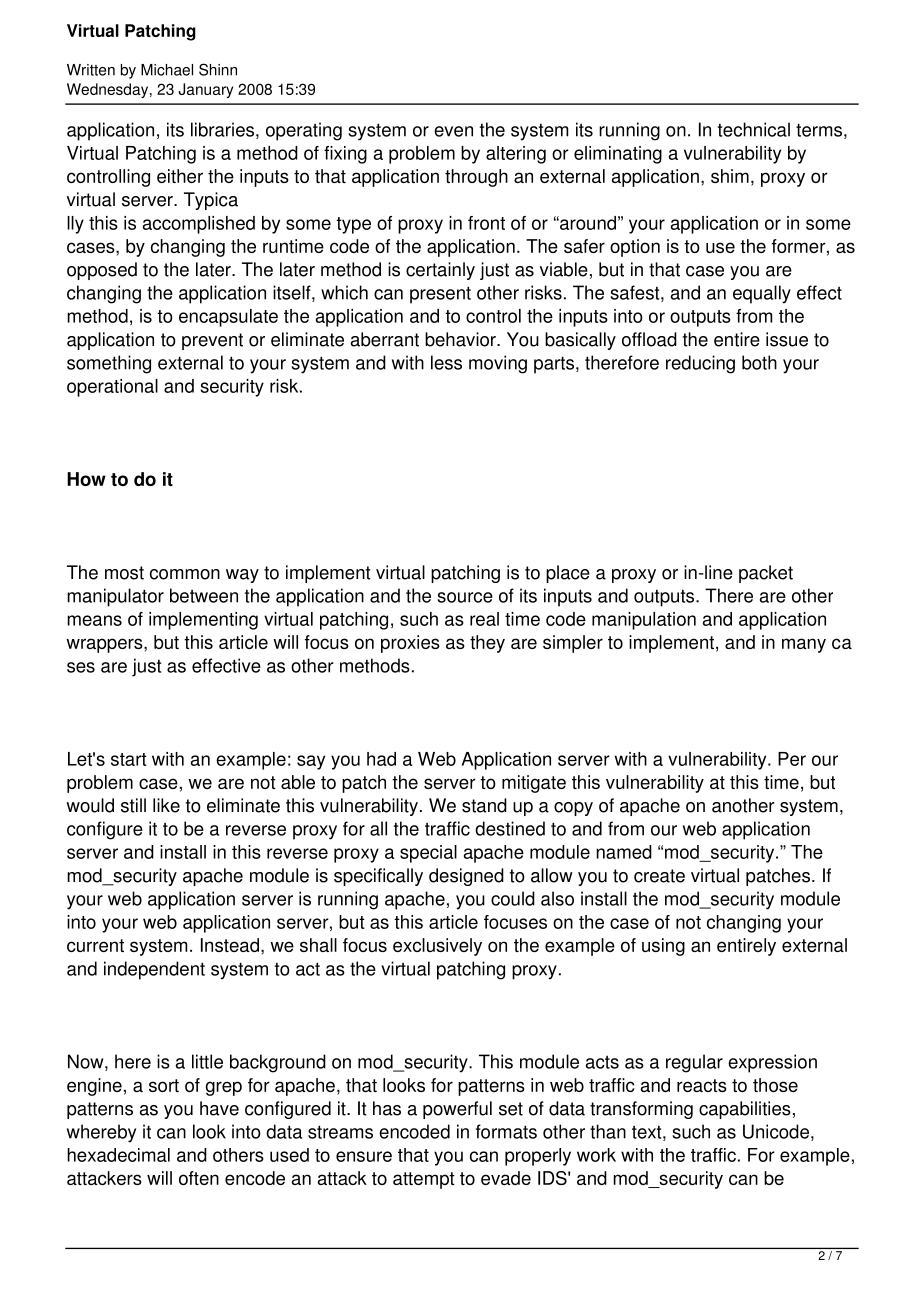 The height and width of the screenshot is (1308, 924). What do you see at coordinates (516, 155) in the screenshot?
I see `altering` at bounding box center [516, 155].
